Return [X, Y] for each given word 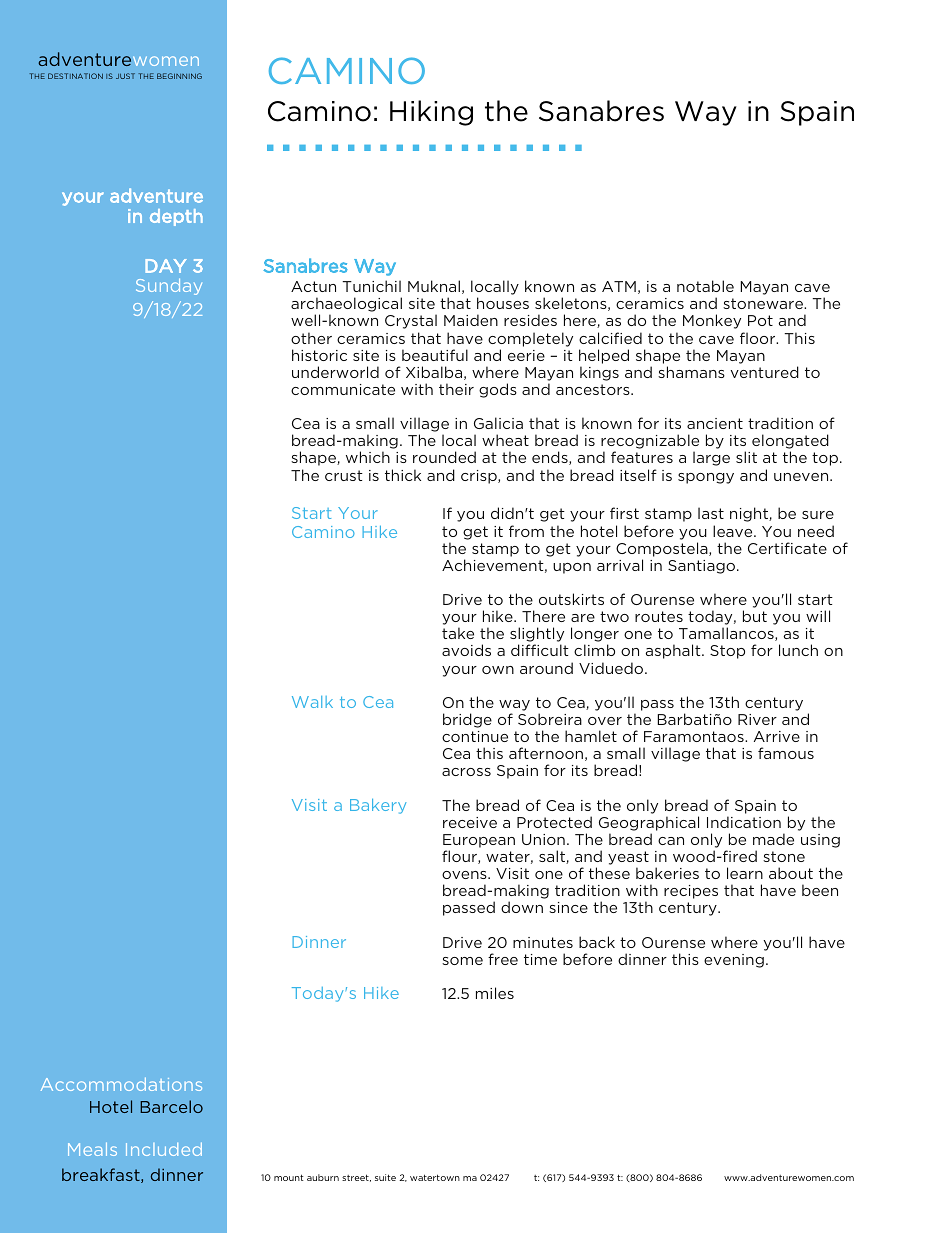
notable [705, 286]
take [458, 633]
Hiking [431, 113]
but [755, 616]
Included [164, 1149]
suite [385, 1177]
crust [344, 475]
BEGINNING [179, 76]
